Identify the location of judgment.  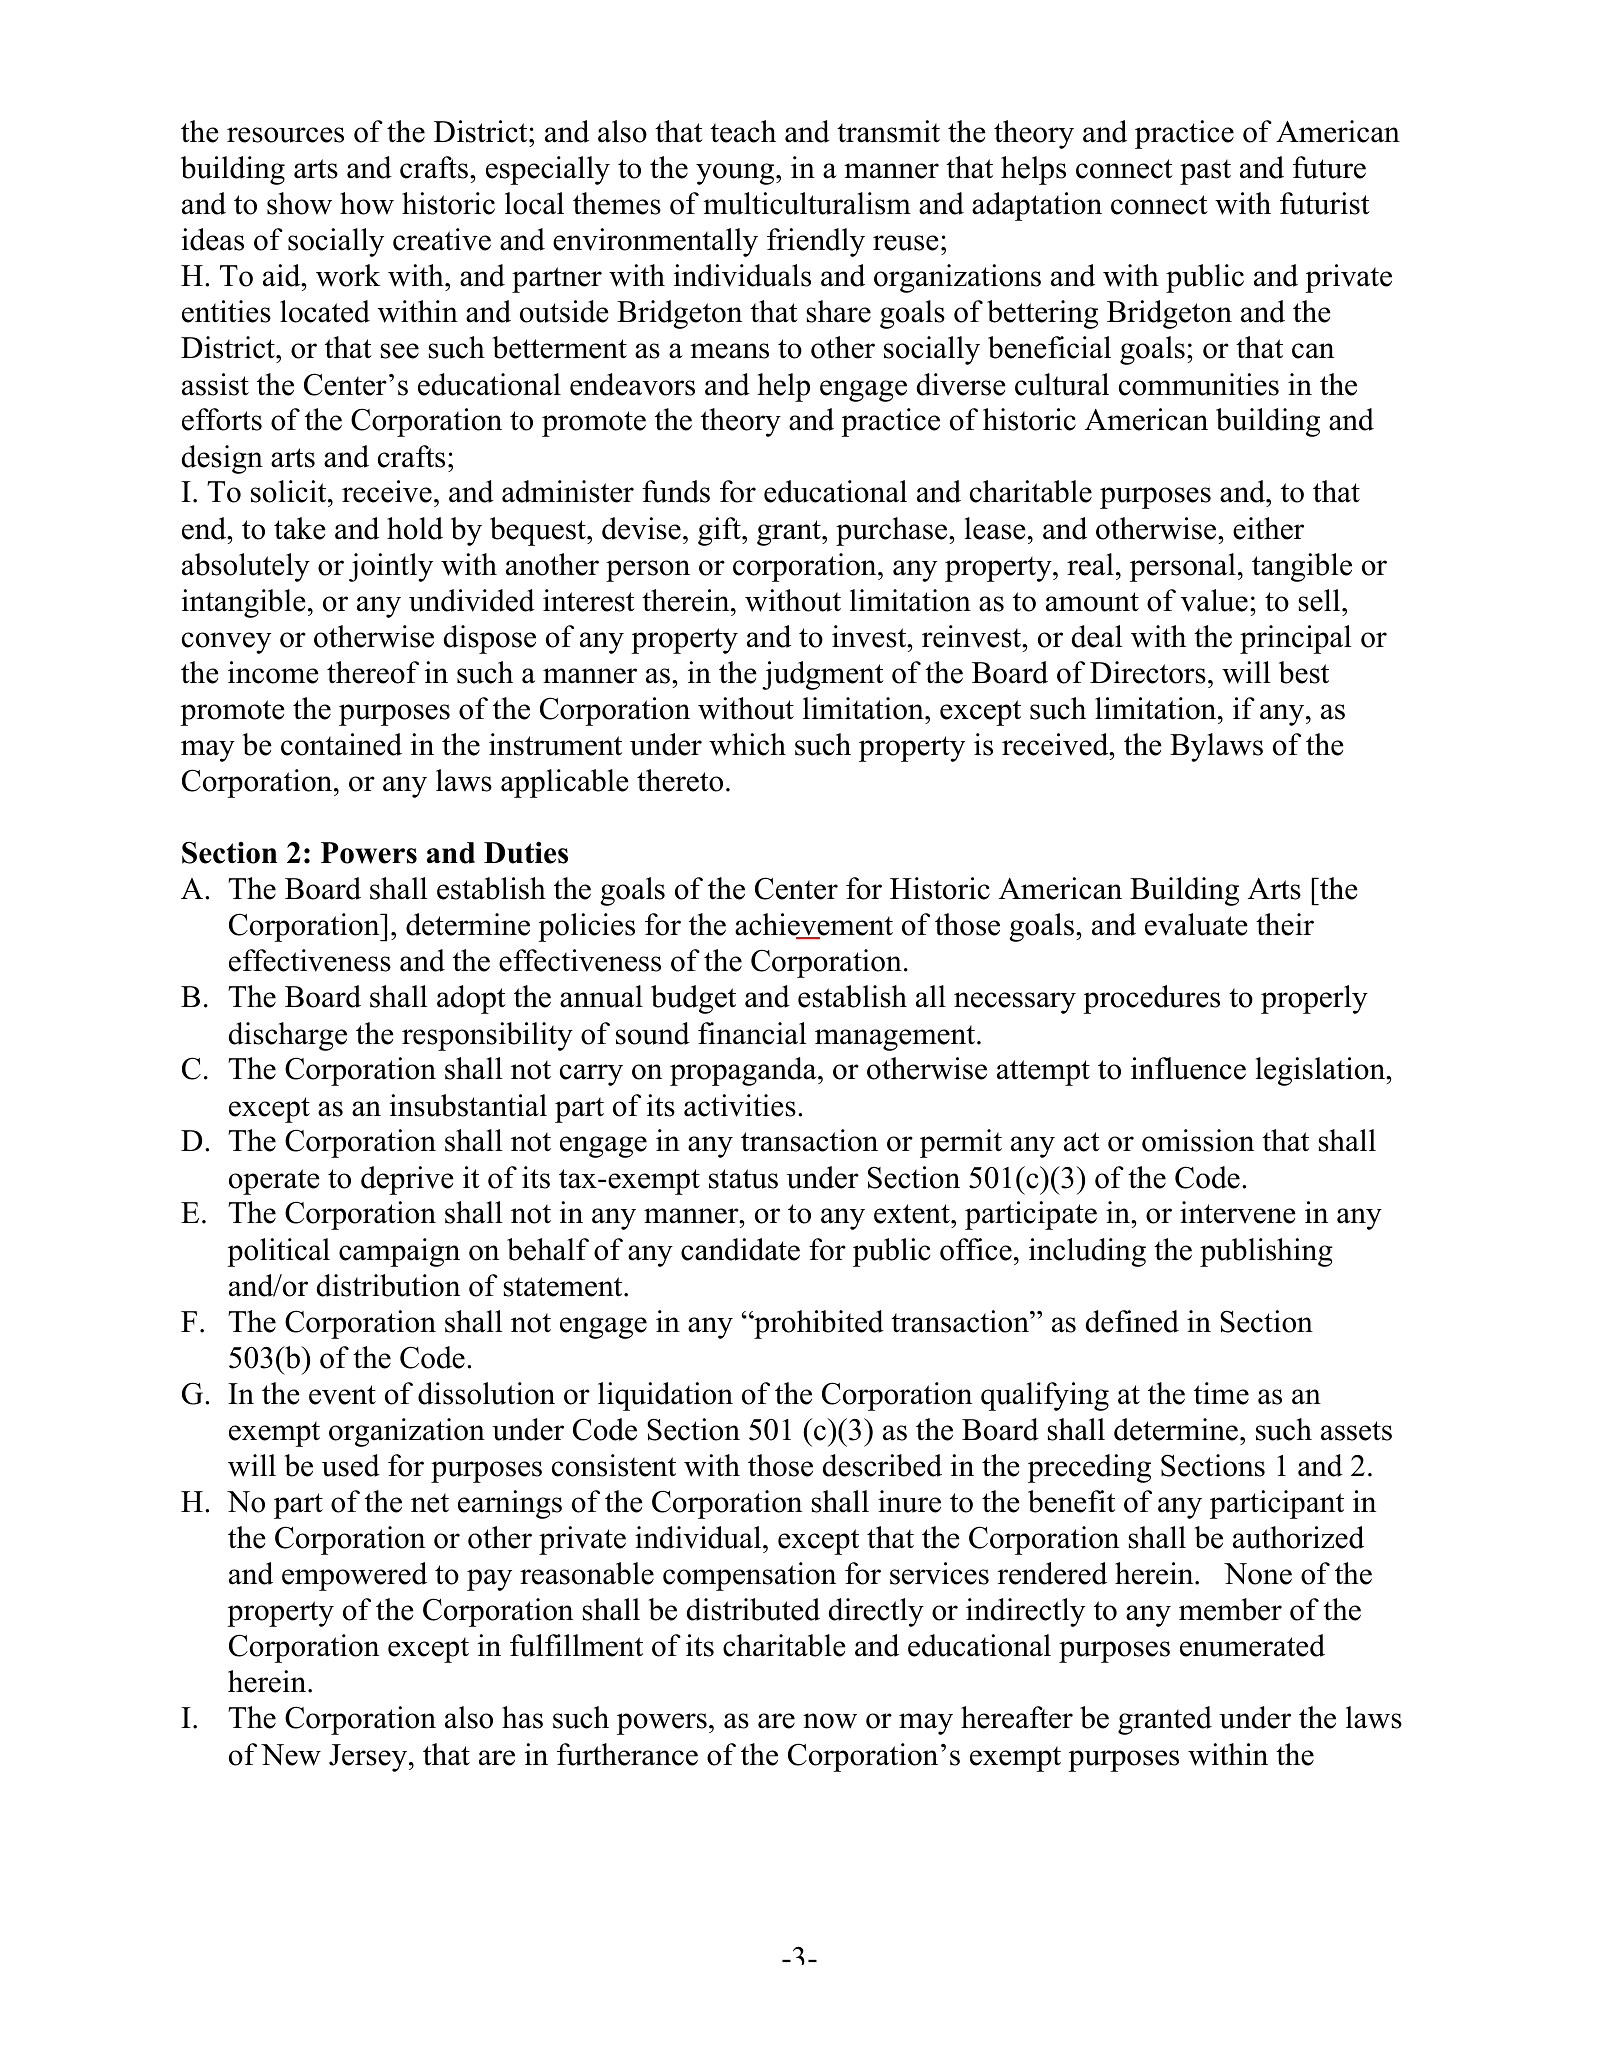
(823, 675).
